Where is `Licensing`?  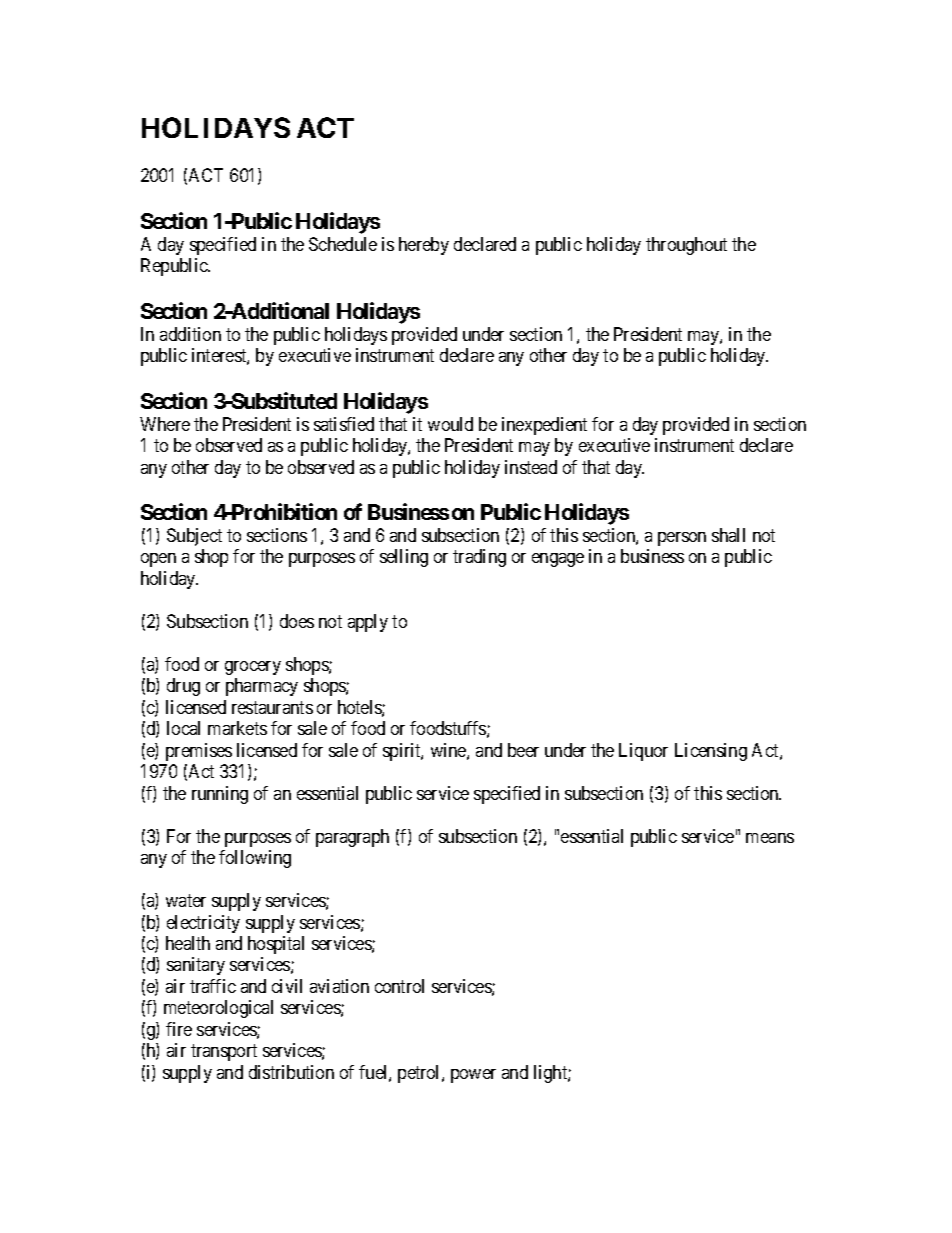 Licensing is located at coordinates (711, 752).
